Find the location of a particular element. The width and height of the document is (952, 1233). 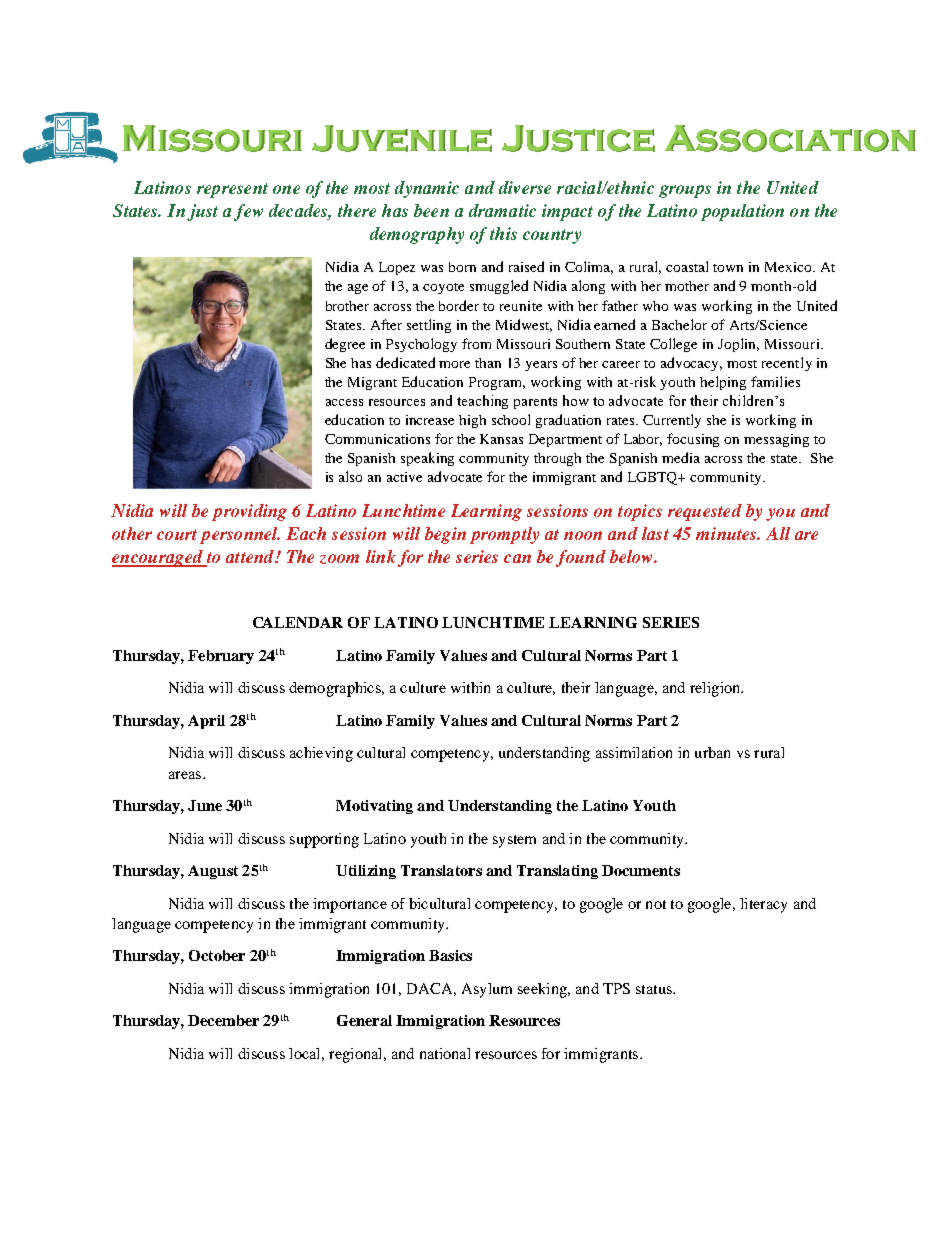

minutes is located at coordinates (728, 533).
